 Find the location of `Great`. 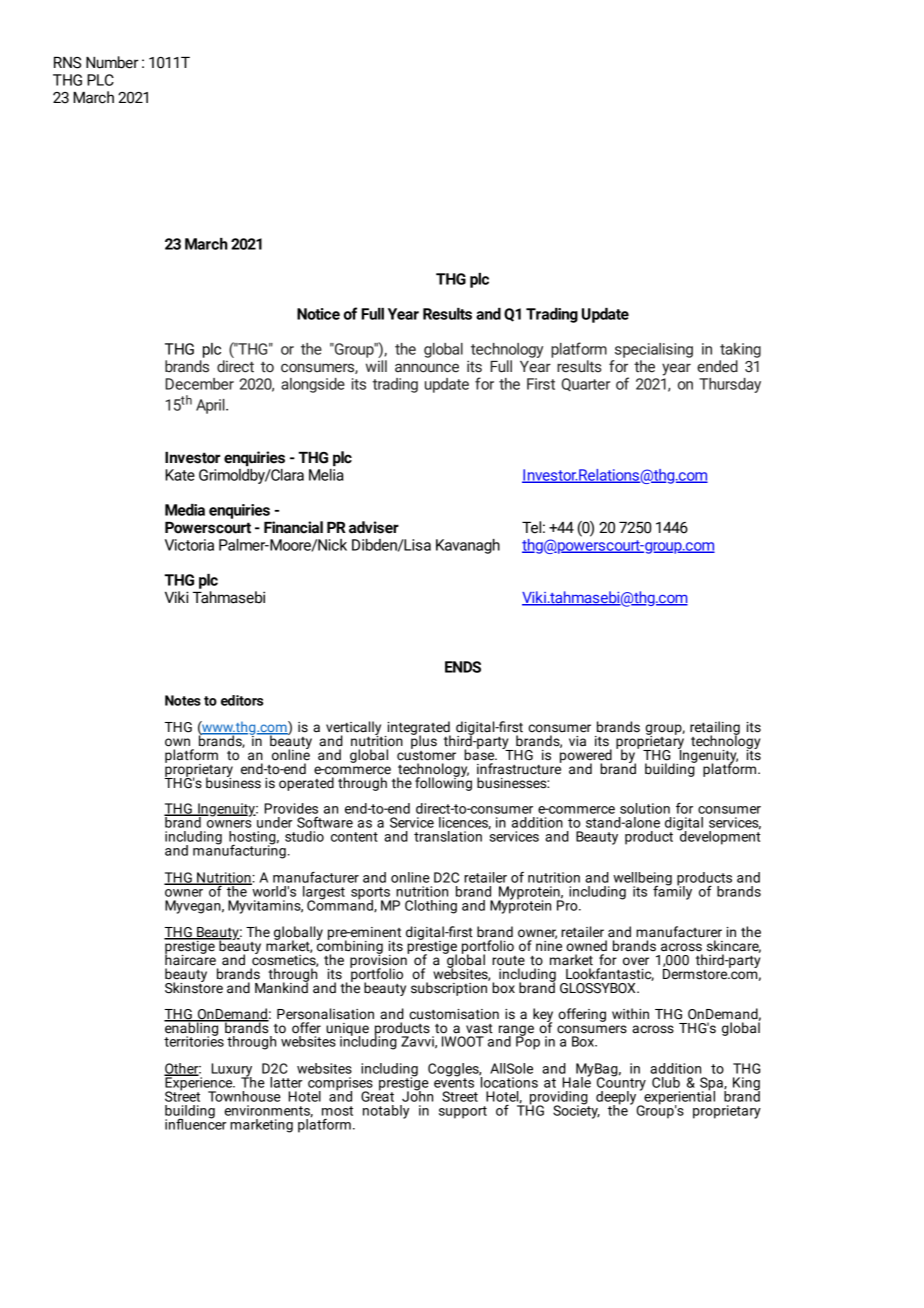

Great is located at coordinates (377, 1095).
